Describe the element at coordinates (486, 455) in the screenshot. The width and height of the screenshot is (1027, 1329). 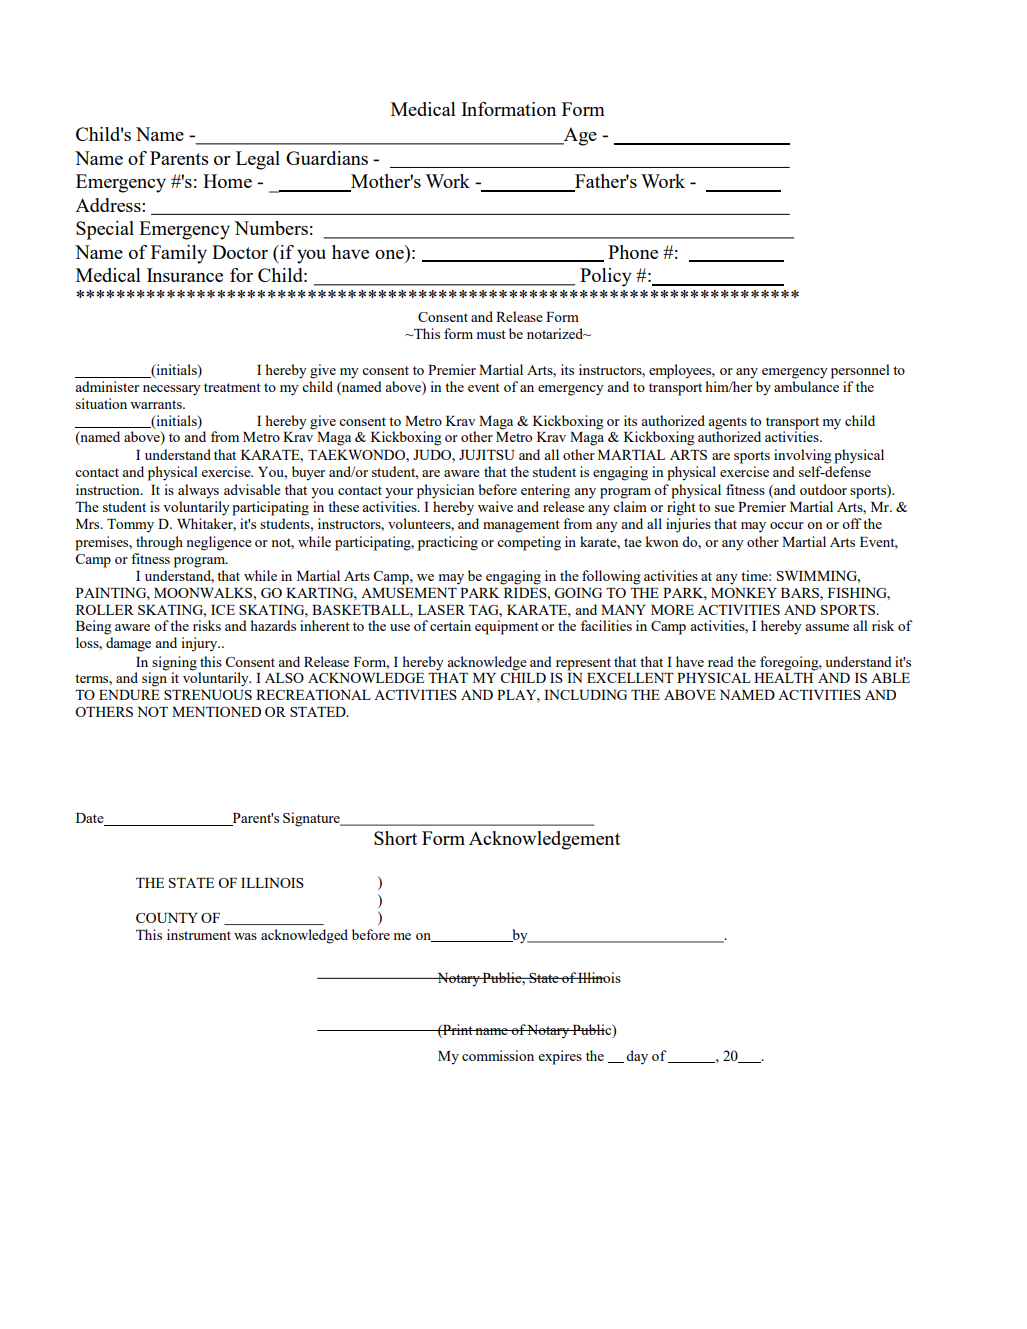
I see `JUJITSU` at that location.
